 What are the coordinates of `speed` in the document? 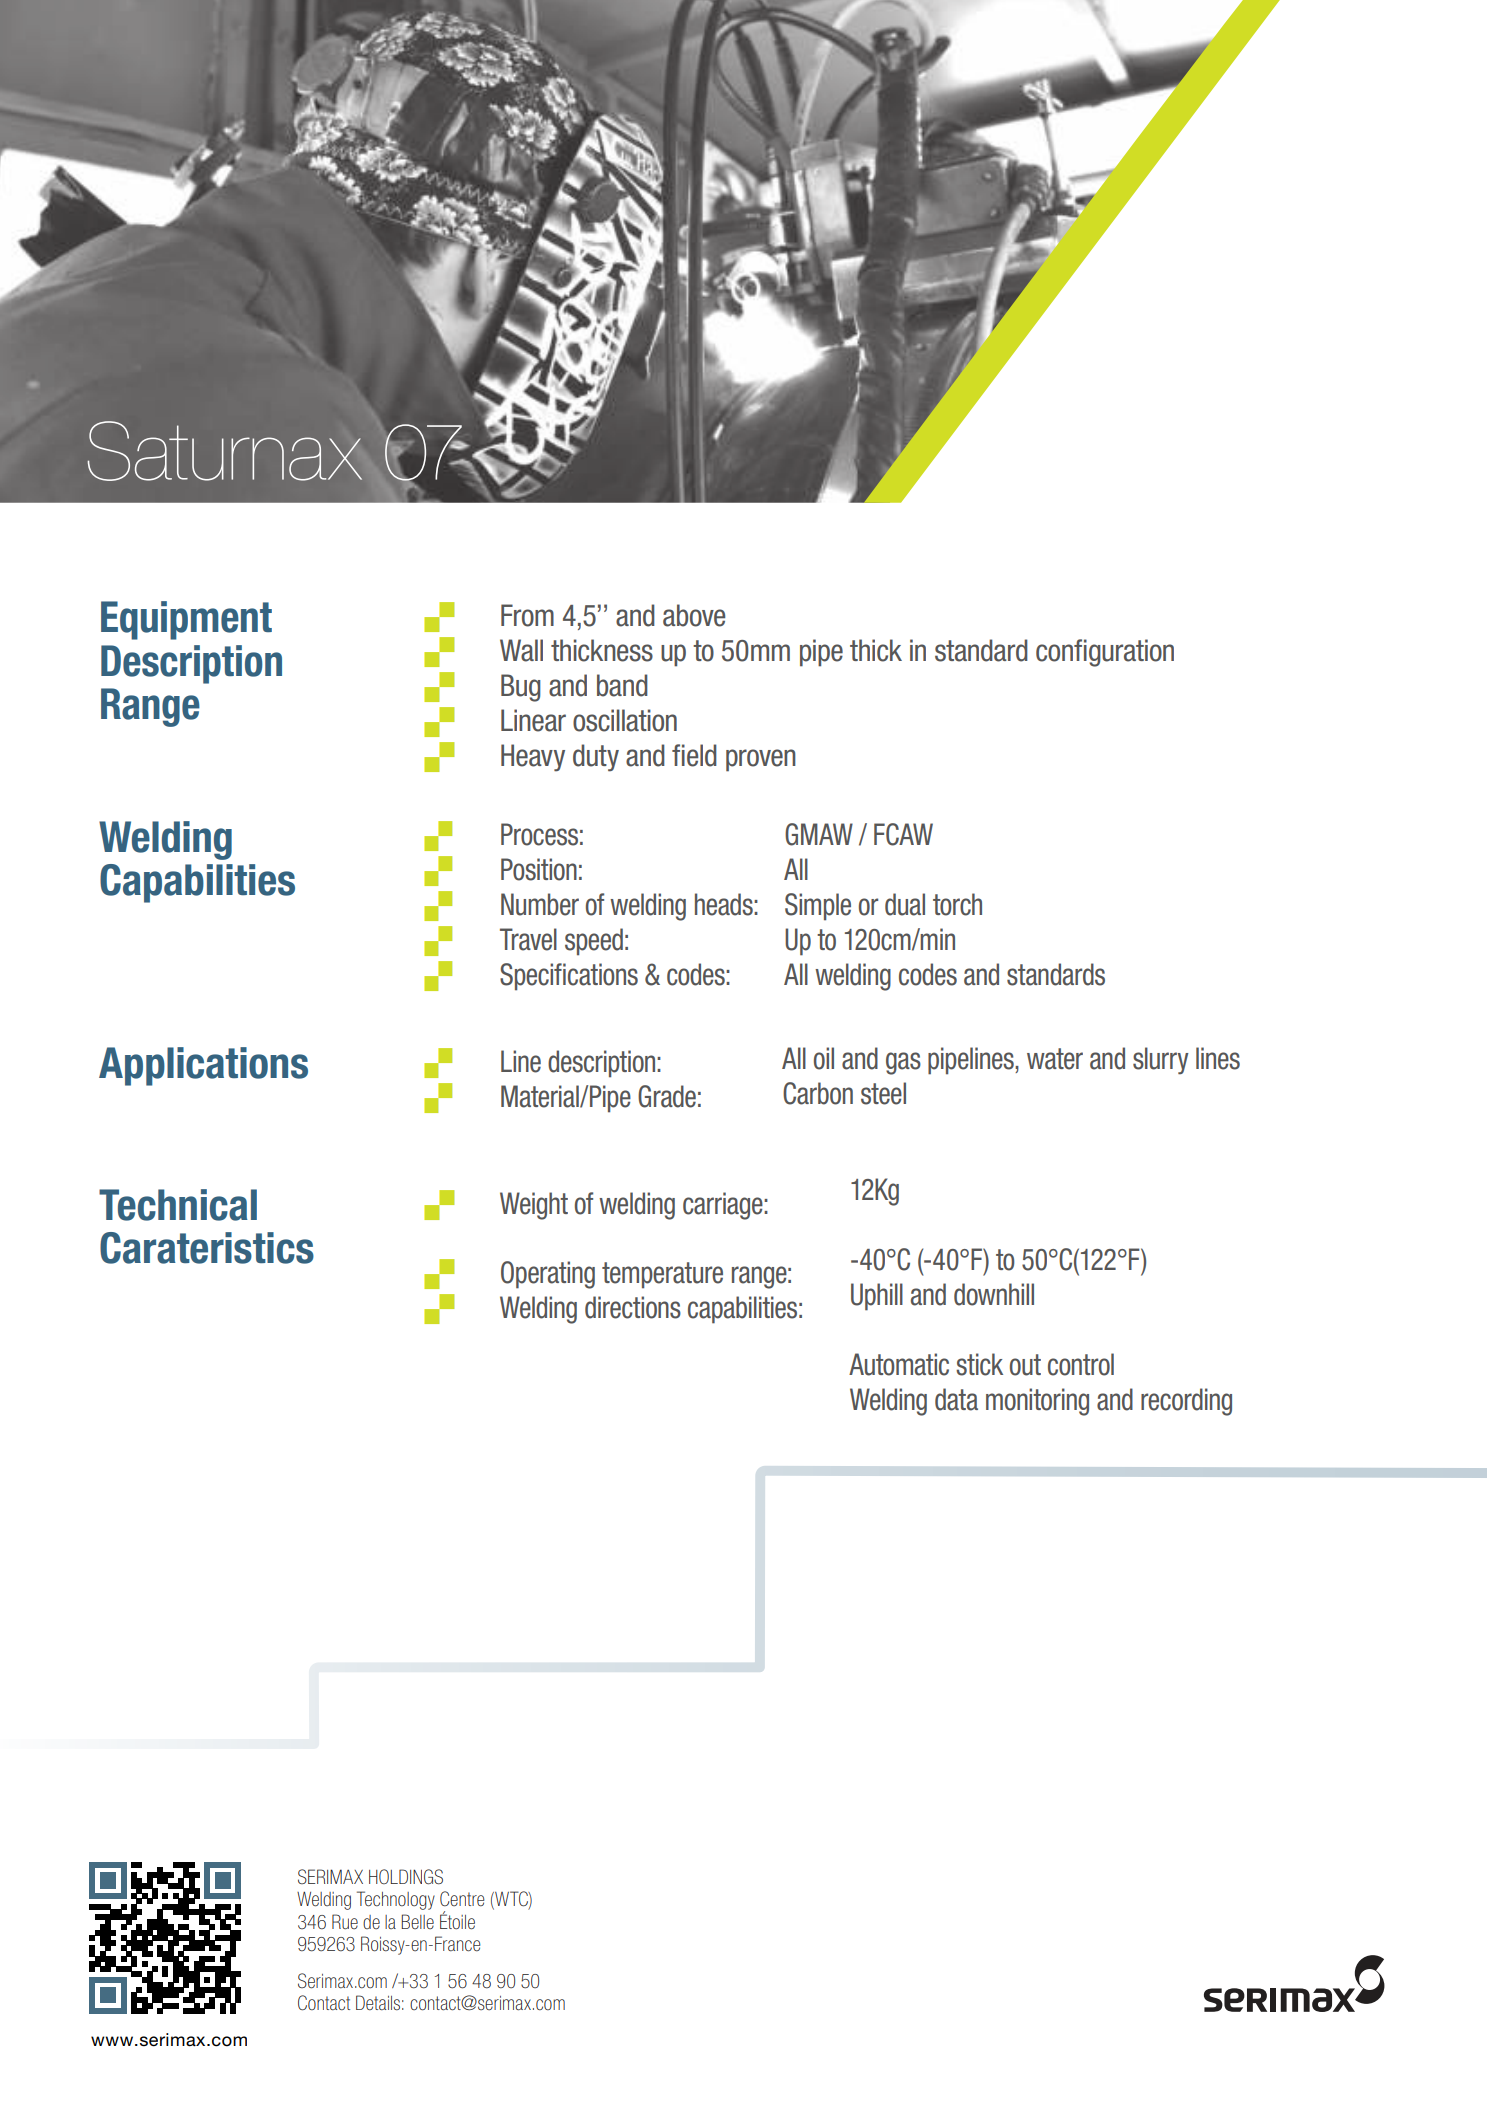 It's located at (594, 942).
